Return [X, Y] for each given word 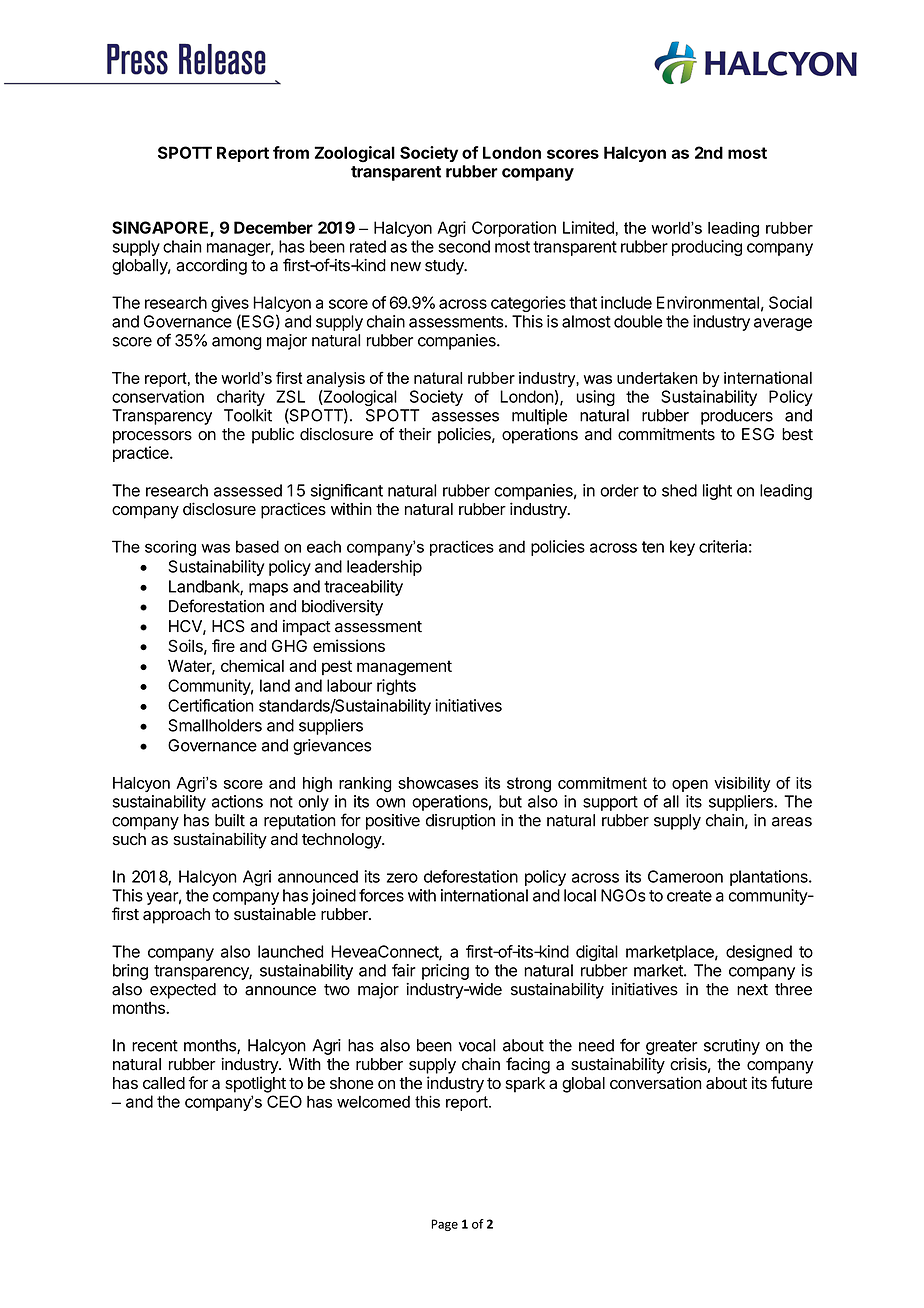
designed [759, 953]
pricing [445, 972]
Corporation [514, 229]
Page [444, 1225]
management [404, 668]
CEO [284, 1101]
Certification [211, 705]
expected [183, 991]
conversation [655, 1082]
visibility [742, 784]
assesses [465, 417]
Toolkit [248, 415]
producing [707, 248]
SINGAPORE [161, 228]
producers [737, 417]
